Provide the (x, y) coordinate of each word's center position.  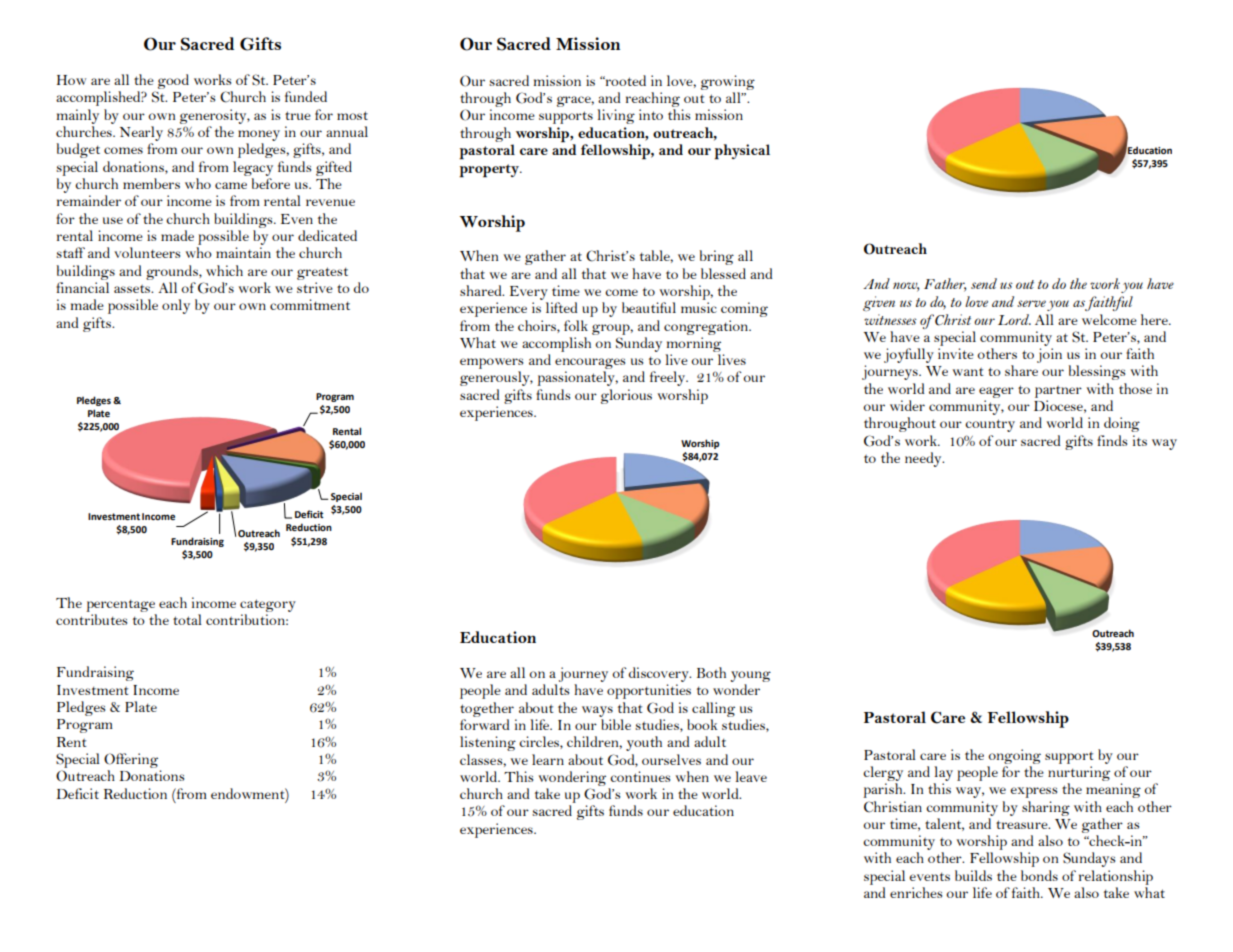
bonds (1039, 875)
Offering (131, 760)
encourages (590, 365)
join (1049, 355)
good (173, 81)
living (616, 116)
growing (728, 82)
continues (640, 776)
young (750, 676)
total (187, 619)
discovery (660, 674)
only (176, 306)
